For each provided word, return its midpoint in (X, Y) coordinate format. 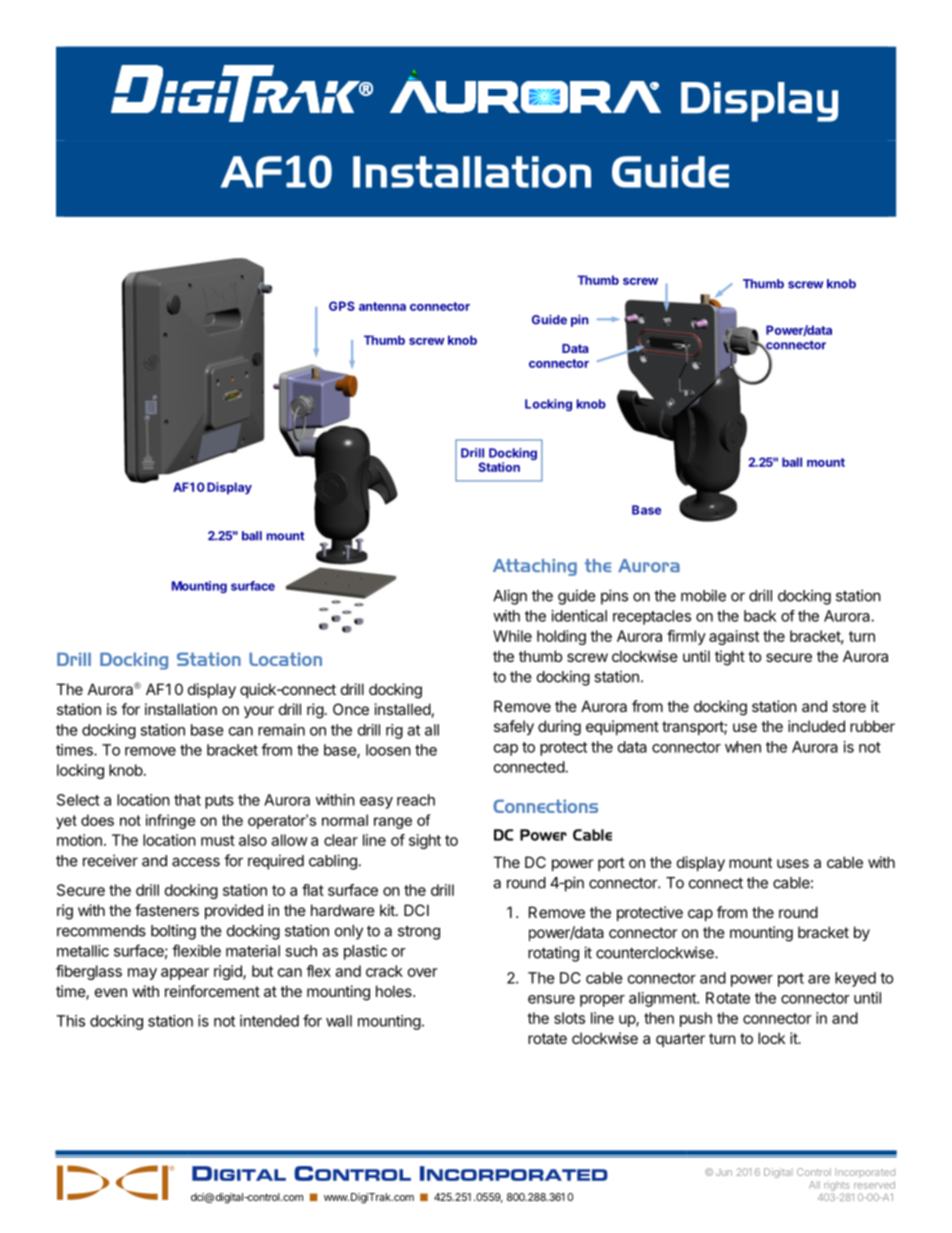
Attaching (535, 567)
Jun (724, 1173)
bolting (173, 932)
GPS (342, 306)
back (760, 616)
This (70, 1021)
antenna (382, 306)
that (187, 800)
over (422, 972)
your (259, 712)
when (743, 747)
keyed (855, 979)
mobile (703, 595)
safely (514, 727)
